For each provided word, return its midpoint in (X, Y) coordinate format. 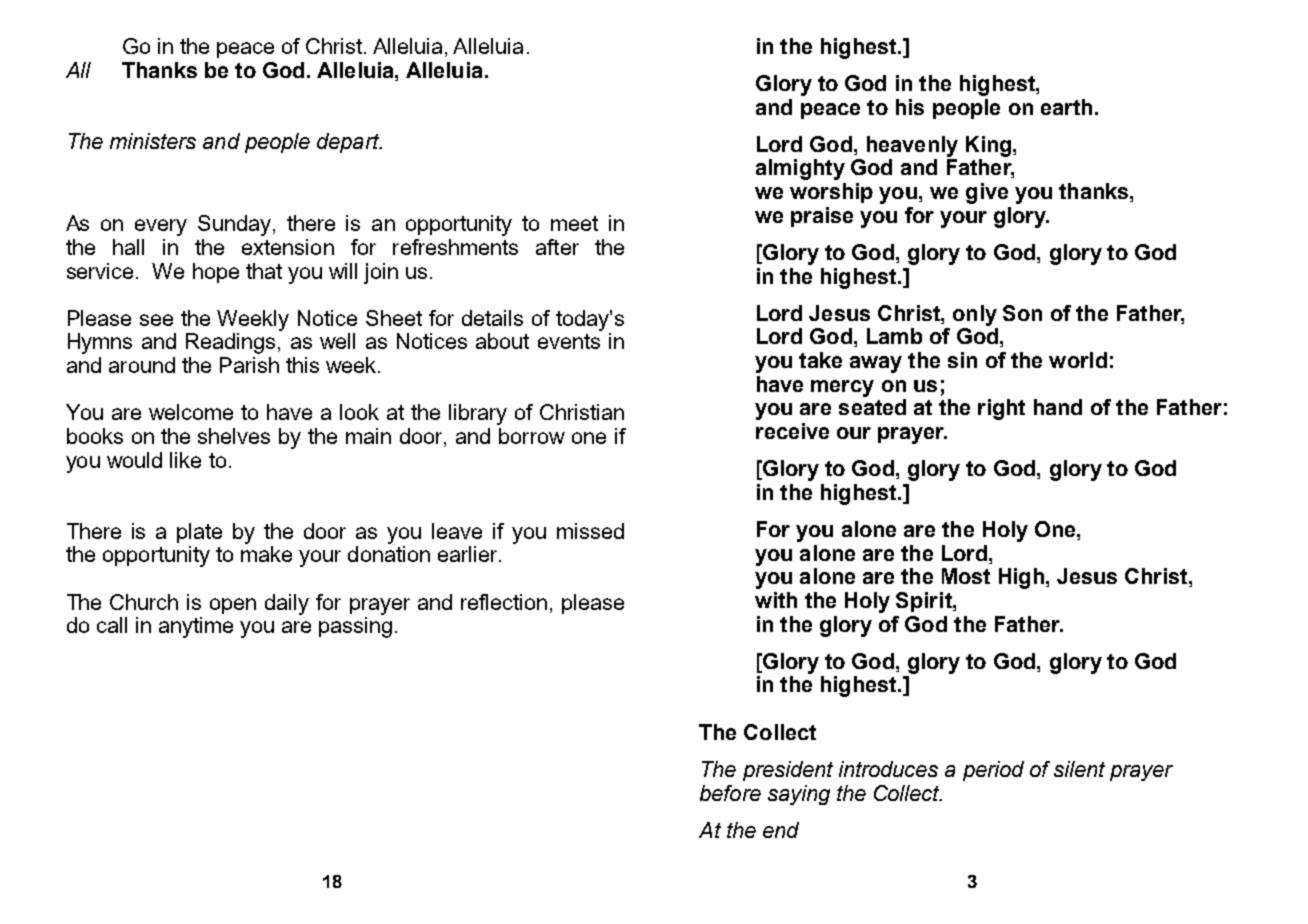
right (1001, 409)
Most (966, 576)
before (730, 793)
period (993, 771)
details (492, 318)
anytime (196, 627)
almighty (800, 169)
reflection (504, 602)
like (185, 460)
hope (216, 273)
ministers (153, 141)
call (112, 625)
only (975, 315)
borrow (532, 436)
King (988, 146)
